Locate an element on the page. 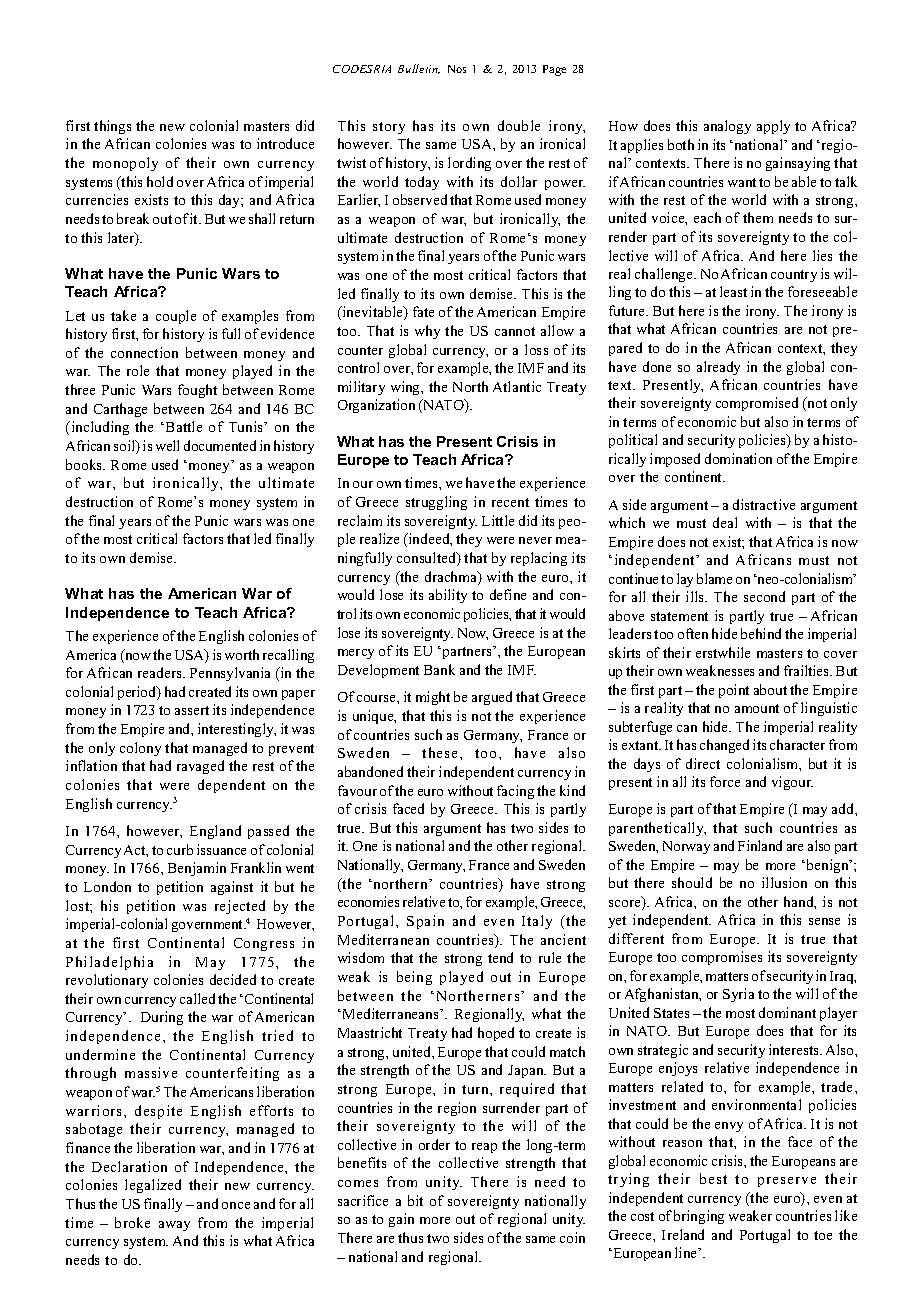  things is located at coordinates (112, 127).
